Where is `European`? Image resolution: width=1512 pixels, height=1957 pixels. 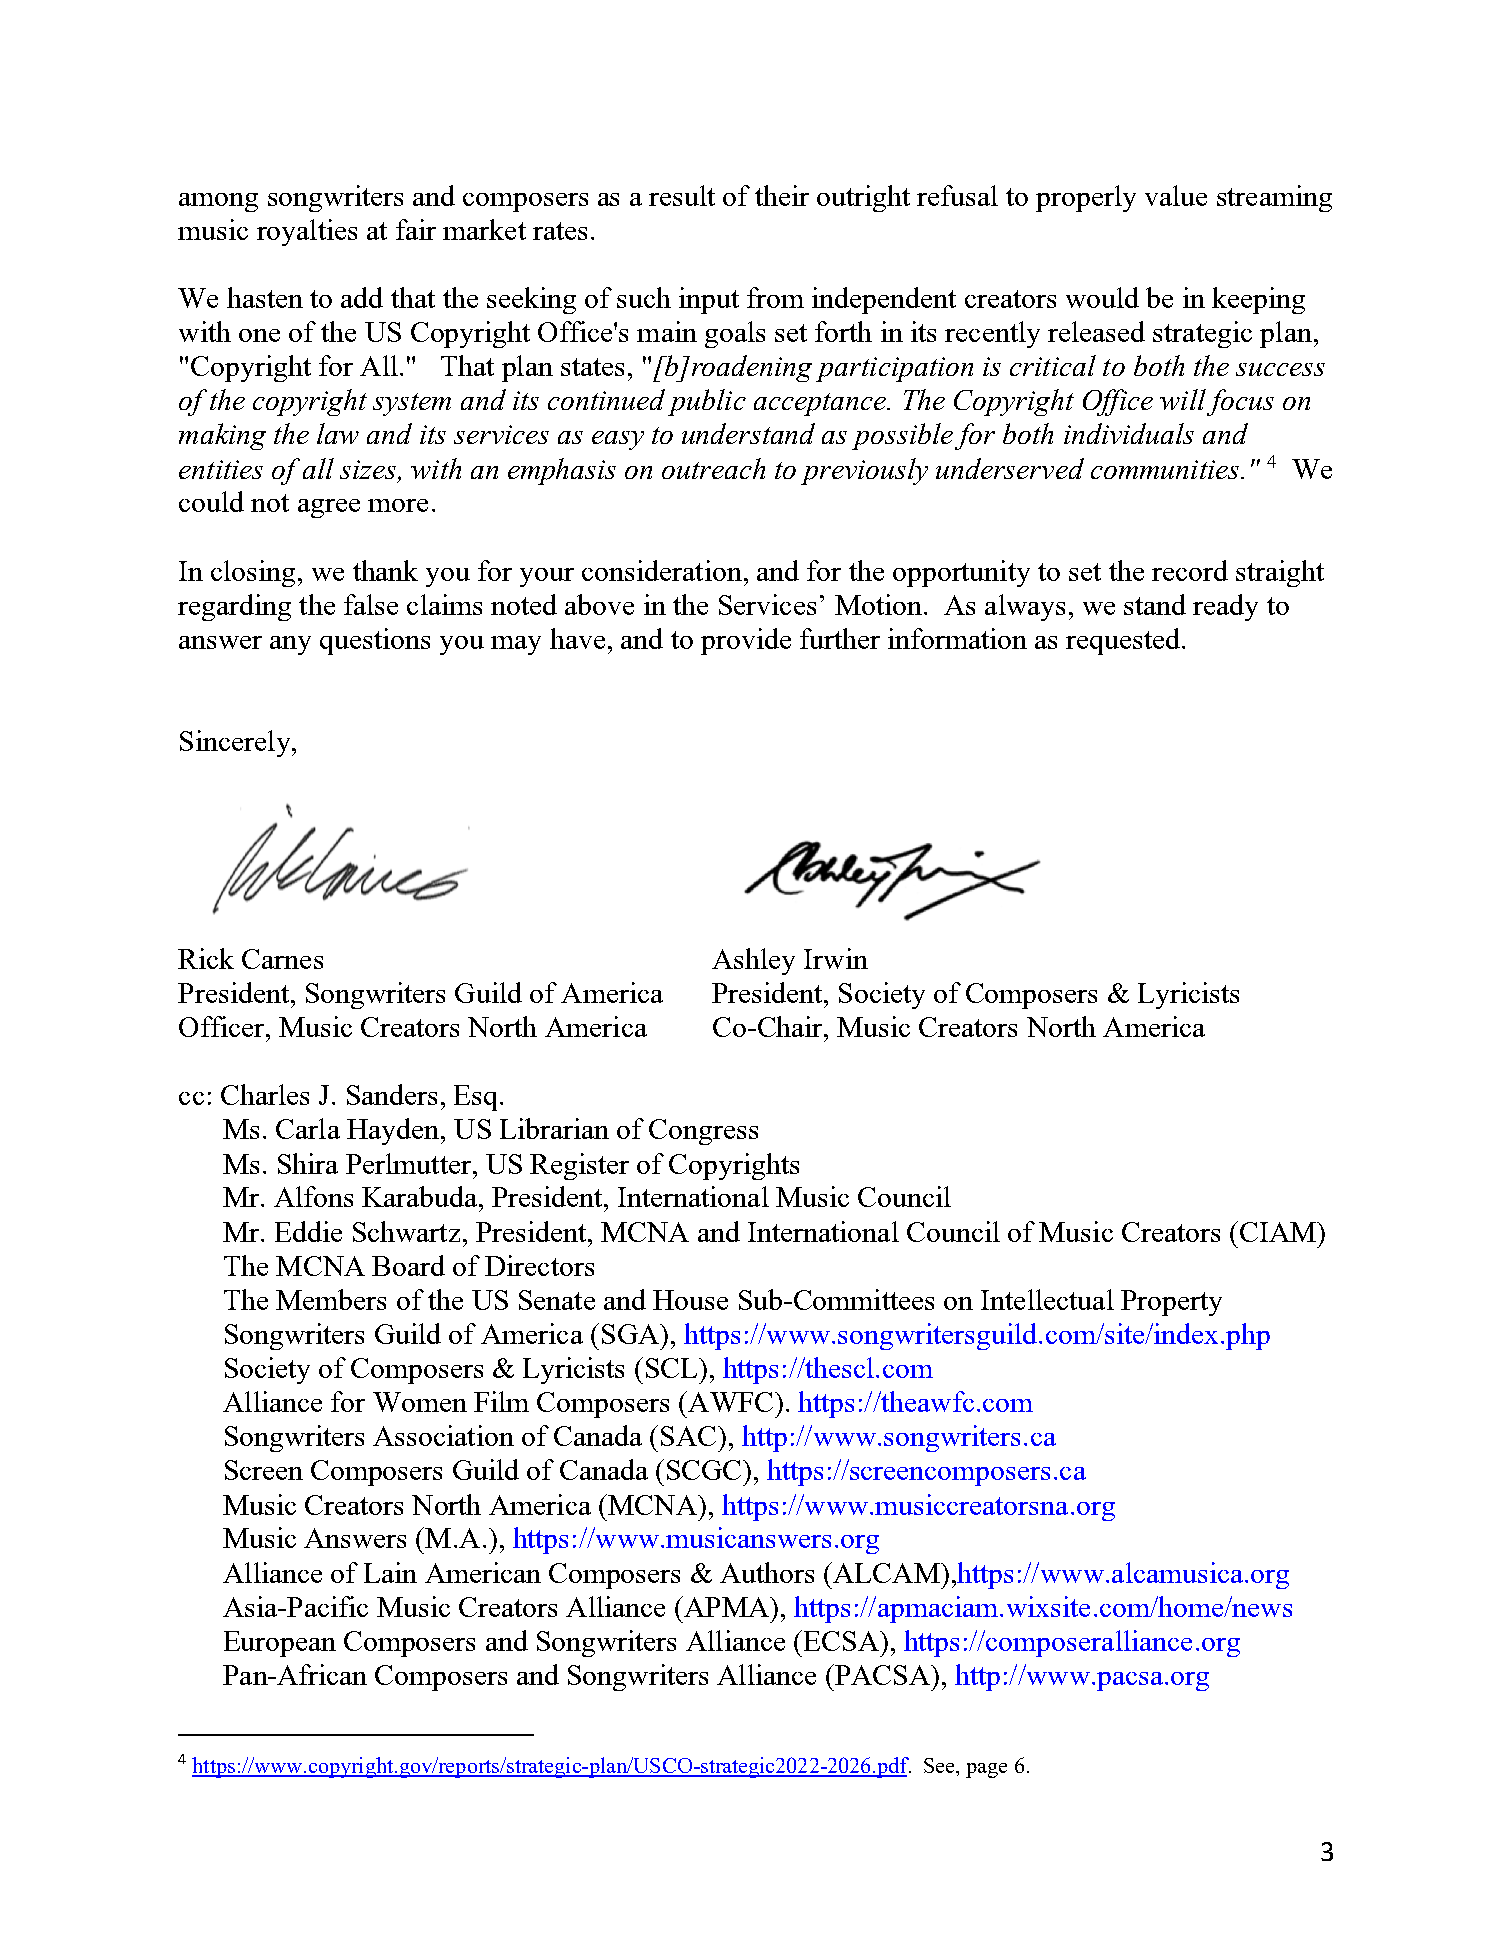 European is located at coordinates (280, 1644).
